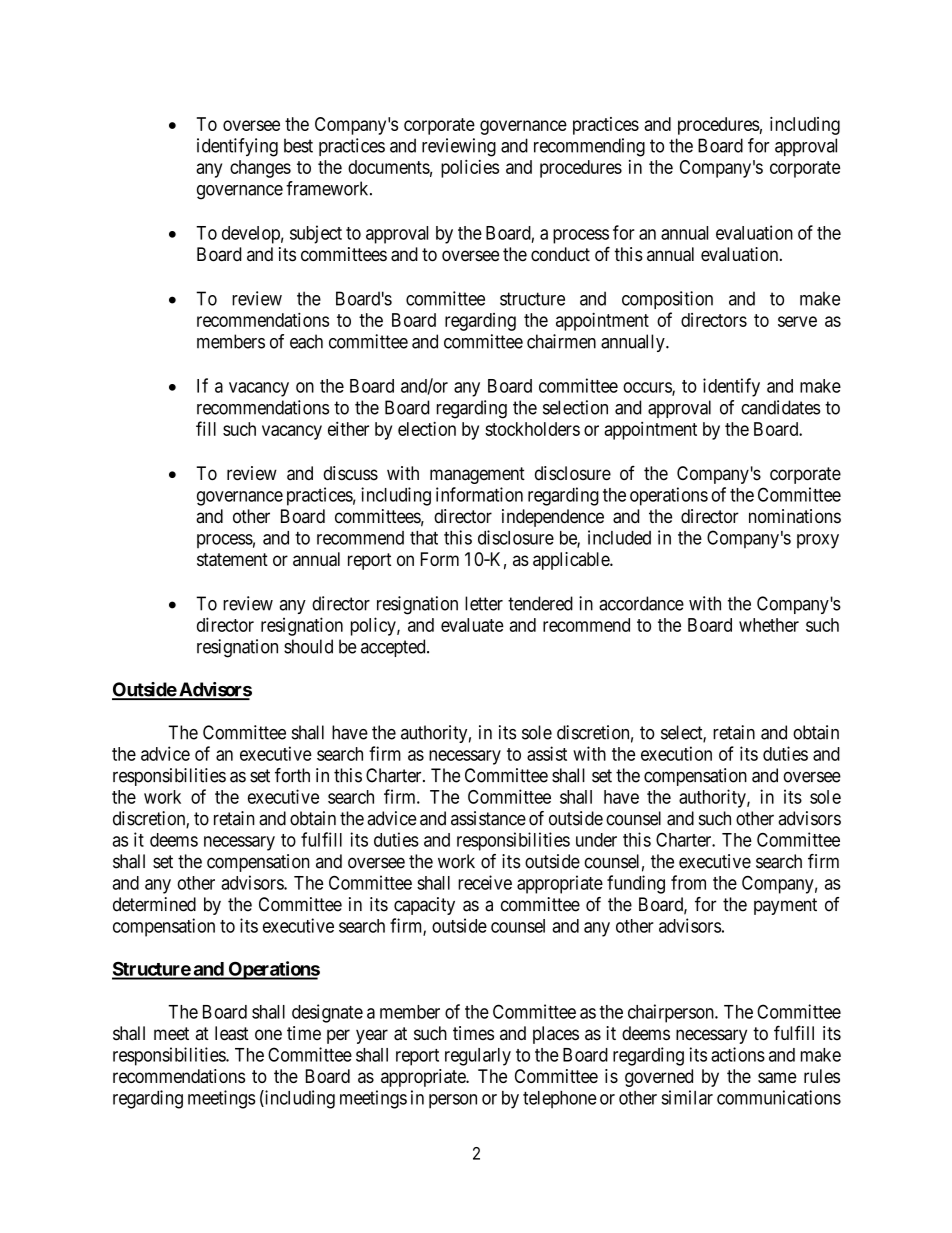  Describe the element at coordinates (795, 516) in the image. I see `nominations` at that location.
